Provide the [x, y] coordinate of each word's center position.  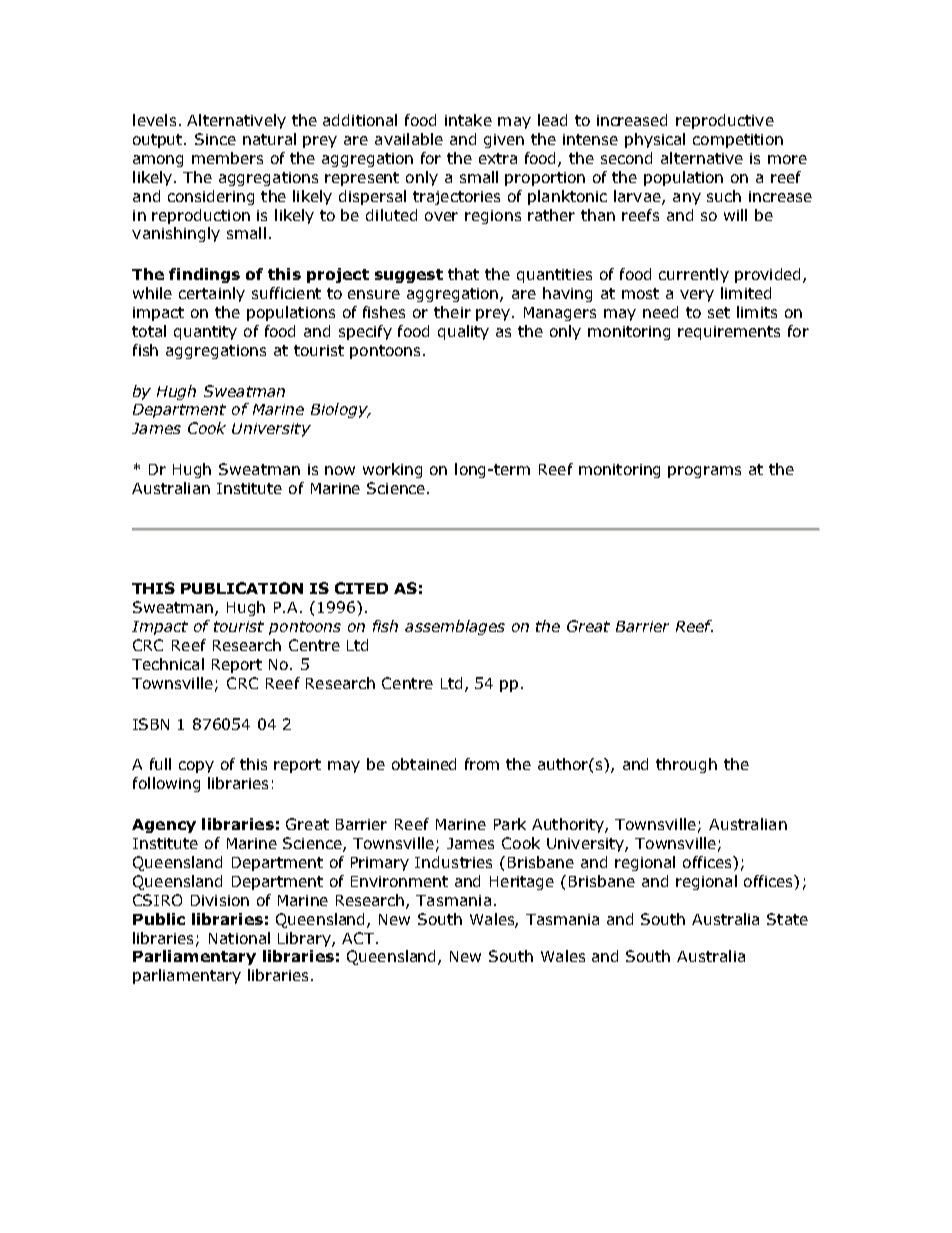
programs [704, 472]
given [504, 141]
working [392, 470]
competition [738, 141]
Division [220, 900]
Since [215, 139]
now [340, 470]
